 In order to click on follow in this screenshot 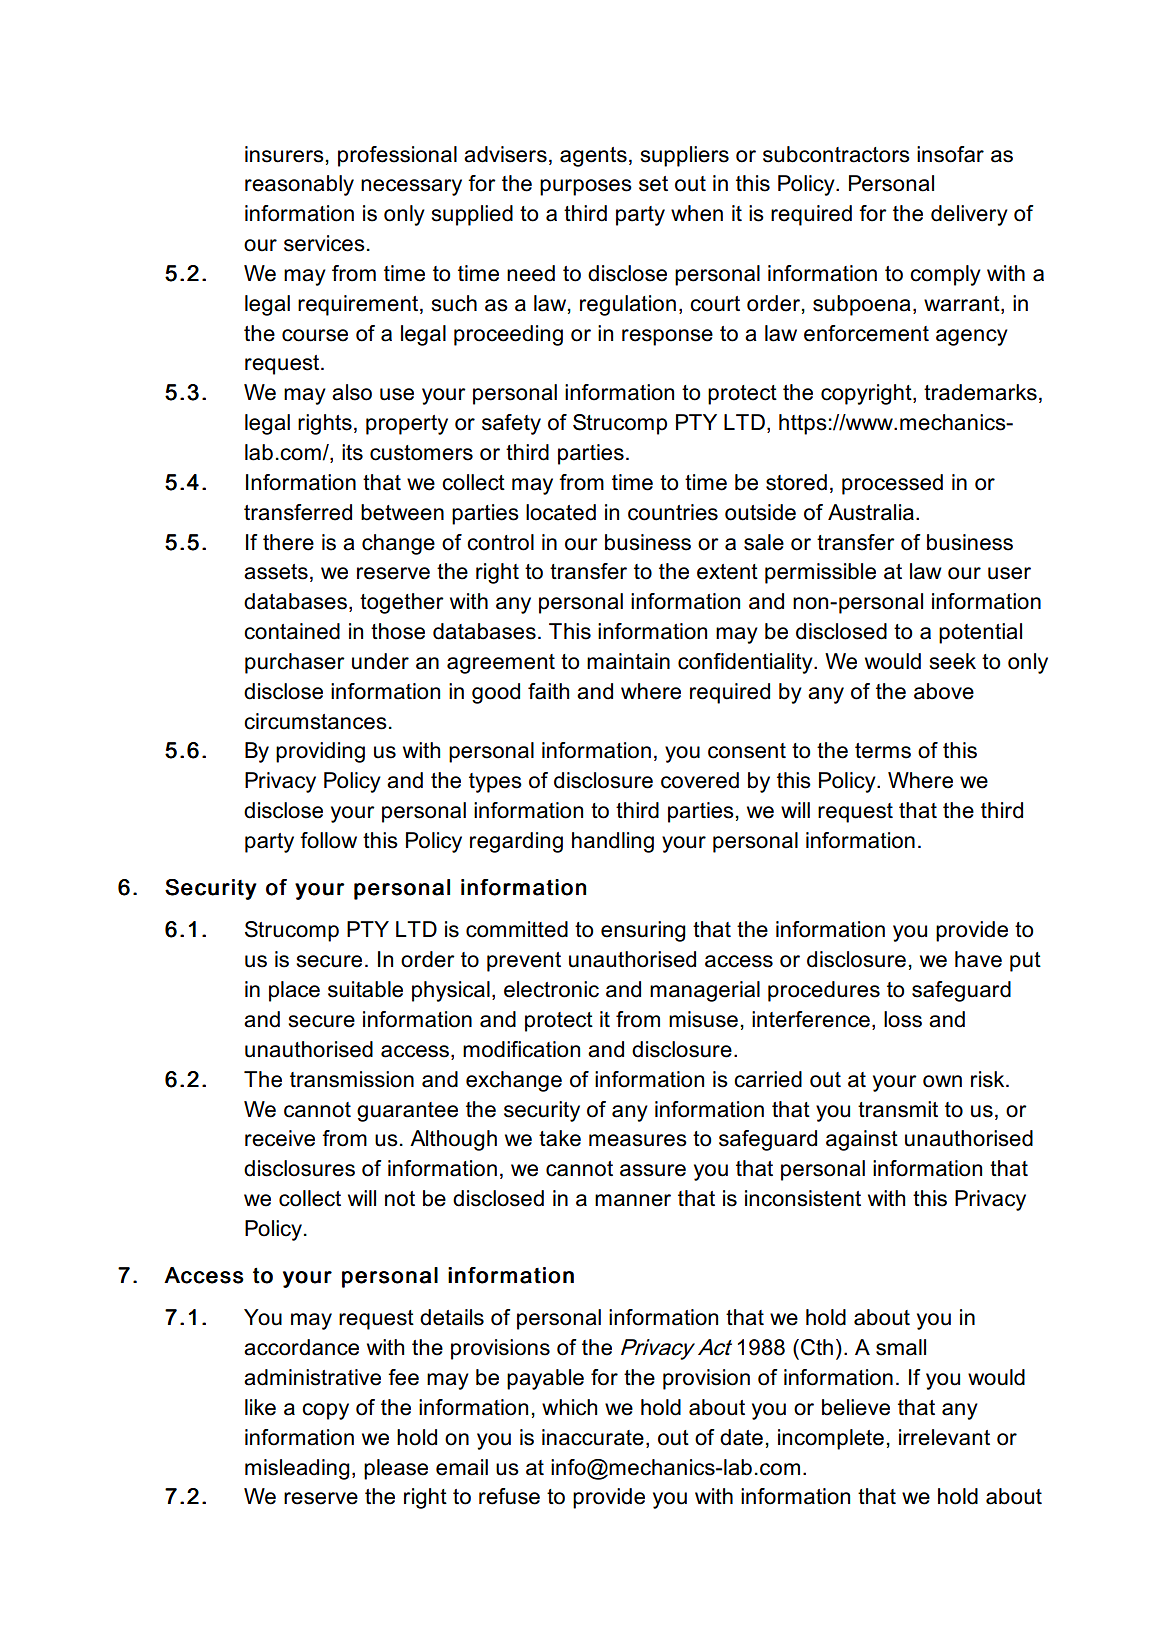, I will do `click(328, 840)`.
